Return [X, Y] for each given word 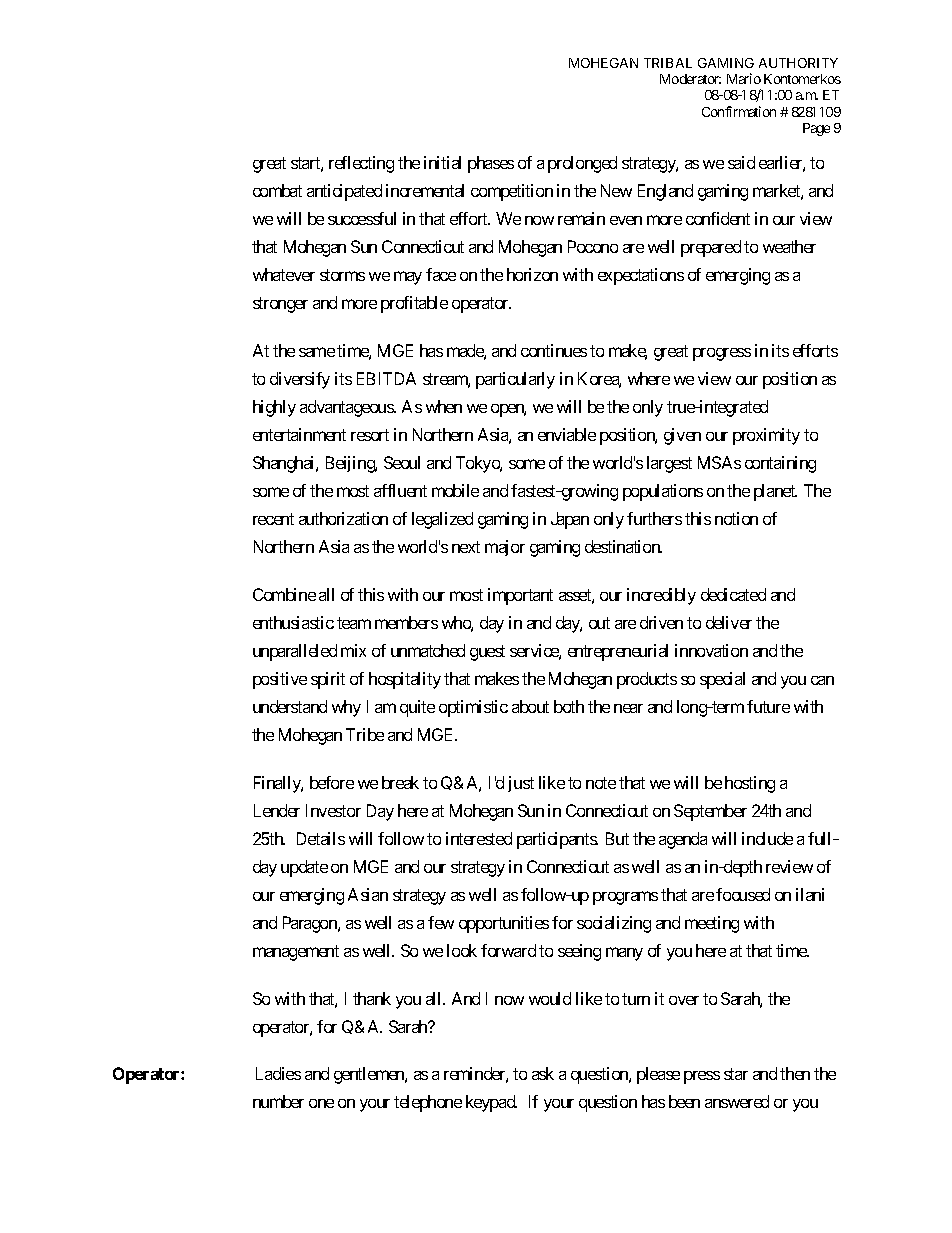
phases [491, 164]
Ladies [278, 1073]
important [520, 596]
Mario [744, 78]
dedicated [733, 594]
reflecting [361, 164]
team [354, 623]
